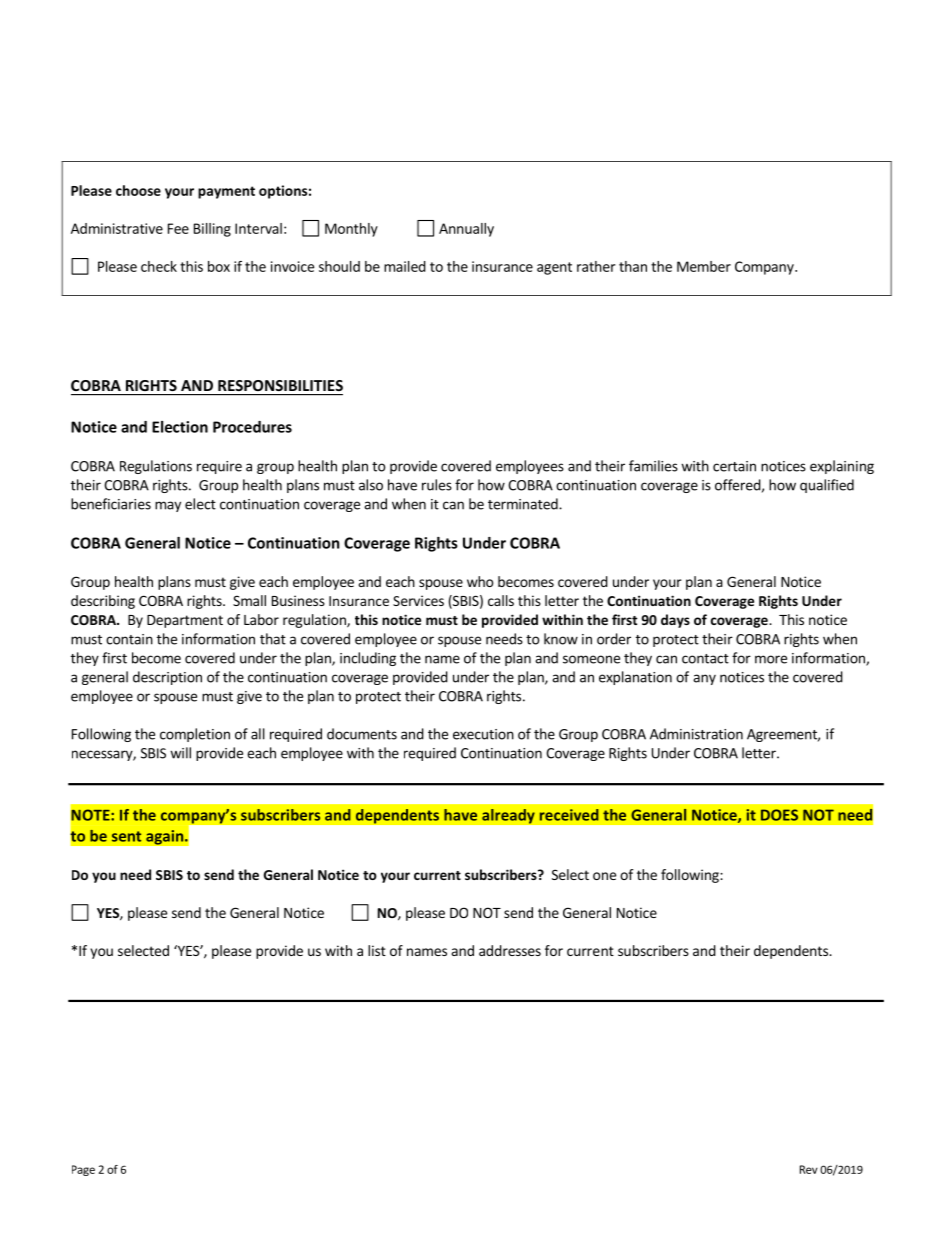 Image resolution: width=952 pixels, height=1233 pixels. Describe the element at coordinates (483, 734) in the screenshot. I see `execution` at that location.
